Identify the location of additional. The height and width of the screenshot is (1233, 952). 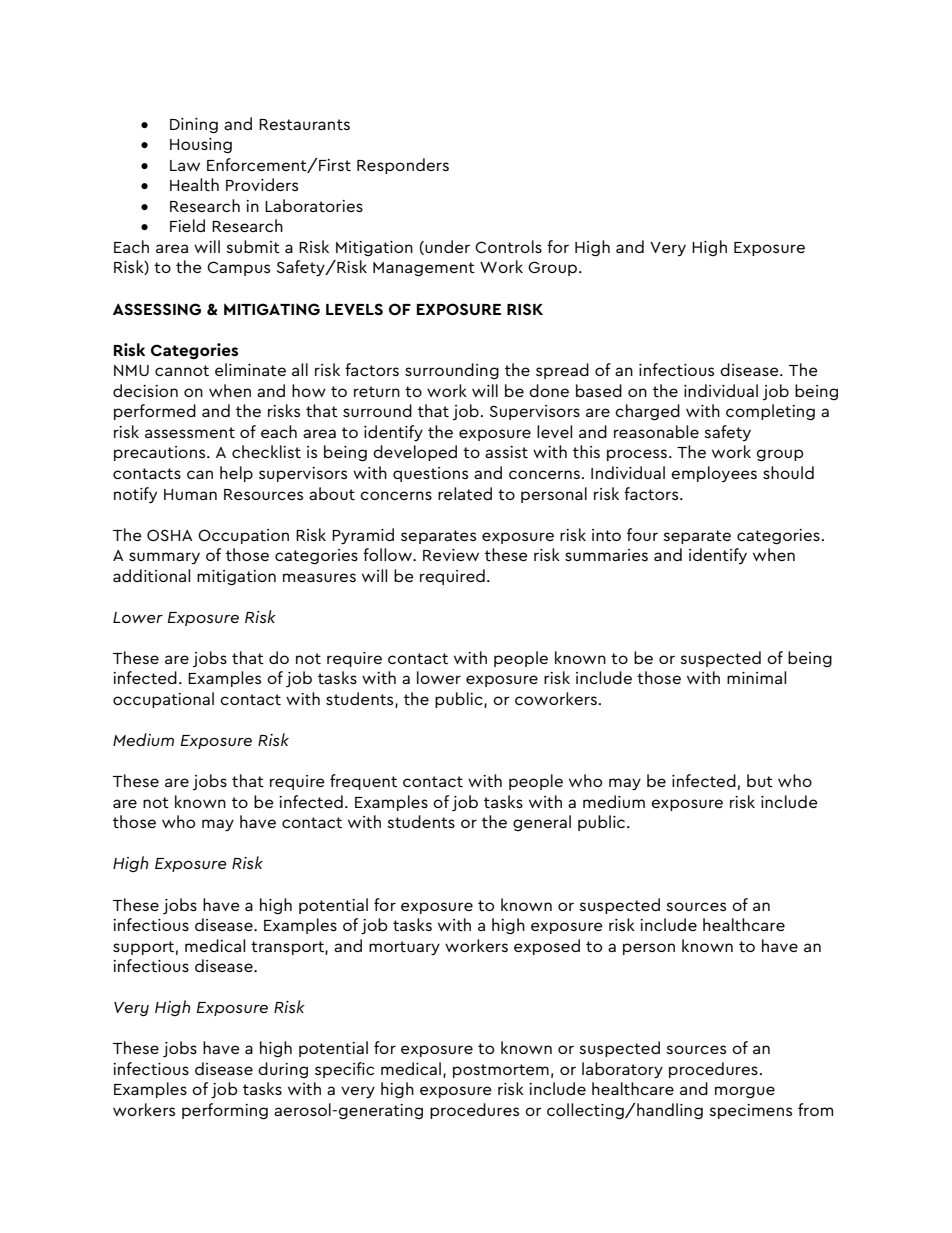
(151, 575).
